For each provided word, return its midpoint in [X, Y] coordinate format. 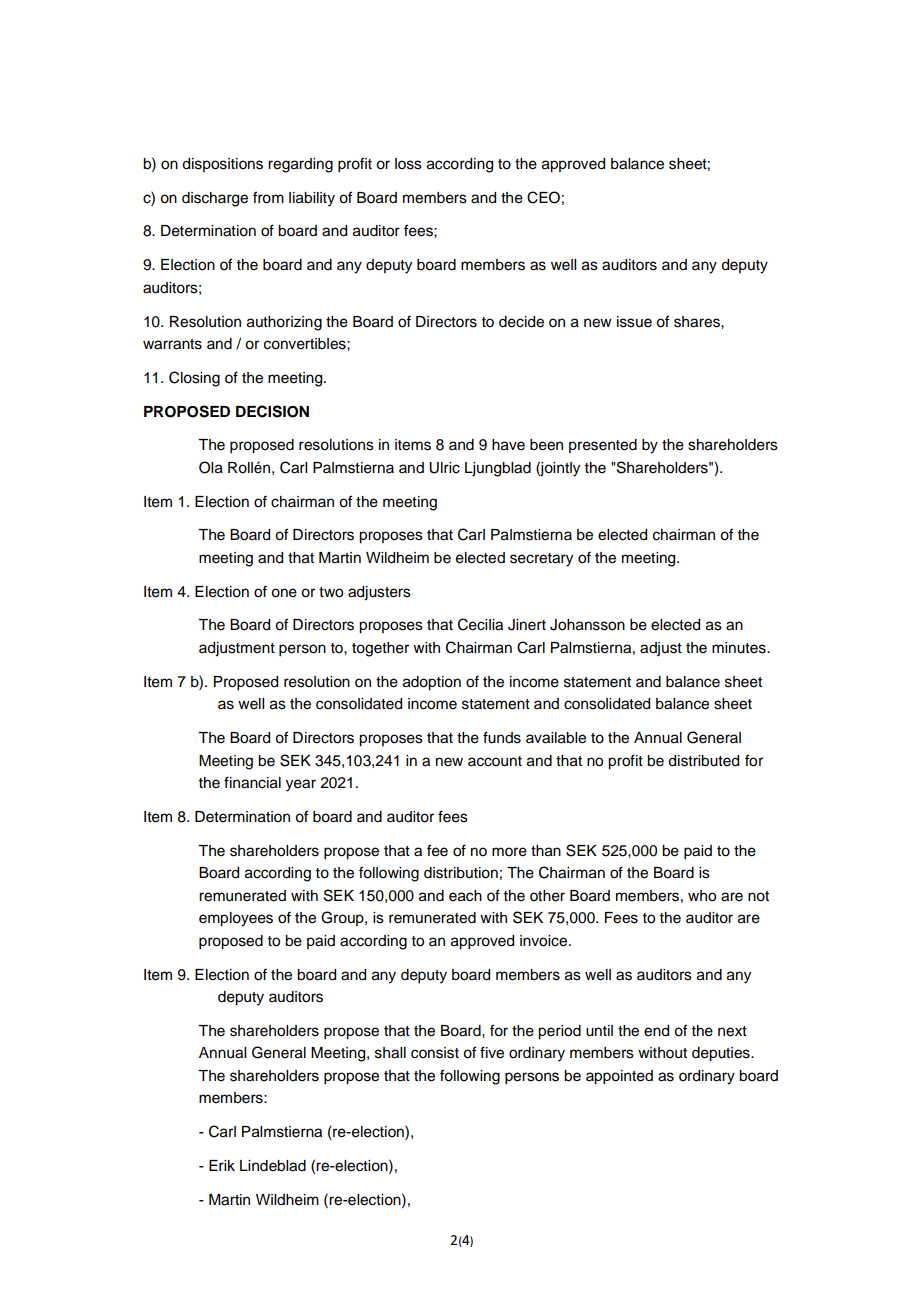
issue [634, 322]
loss [408, 164]
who [702, 896]
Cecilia [480, 624]
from [268, 197]
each [465, 896]
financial [252, 782]
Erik [222, 1165]
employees [236, 919]
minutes [740, 648]
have [508, 445]
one [284, 593]
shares [698, 322]
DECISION [272, 411]
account [495, 761]
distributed [703, 761]
